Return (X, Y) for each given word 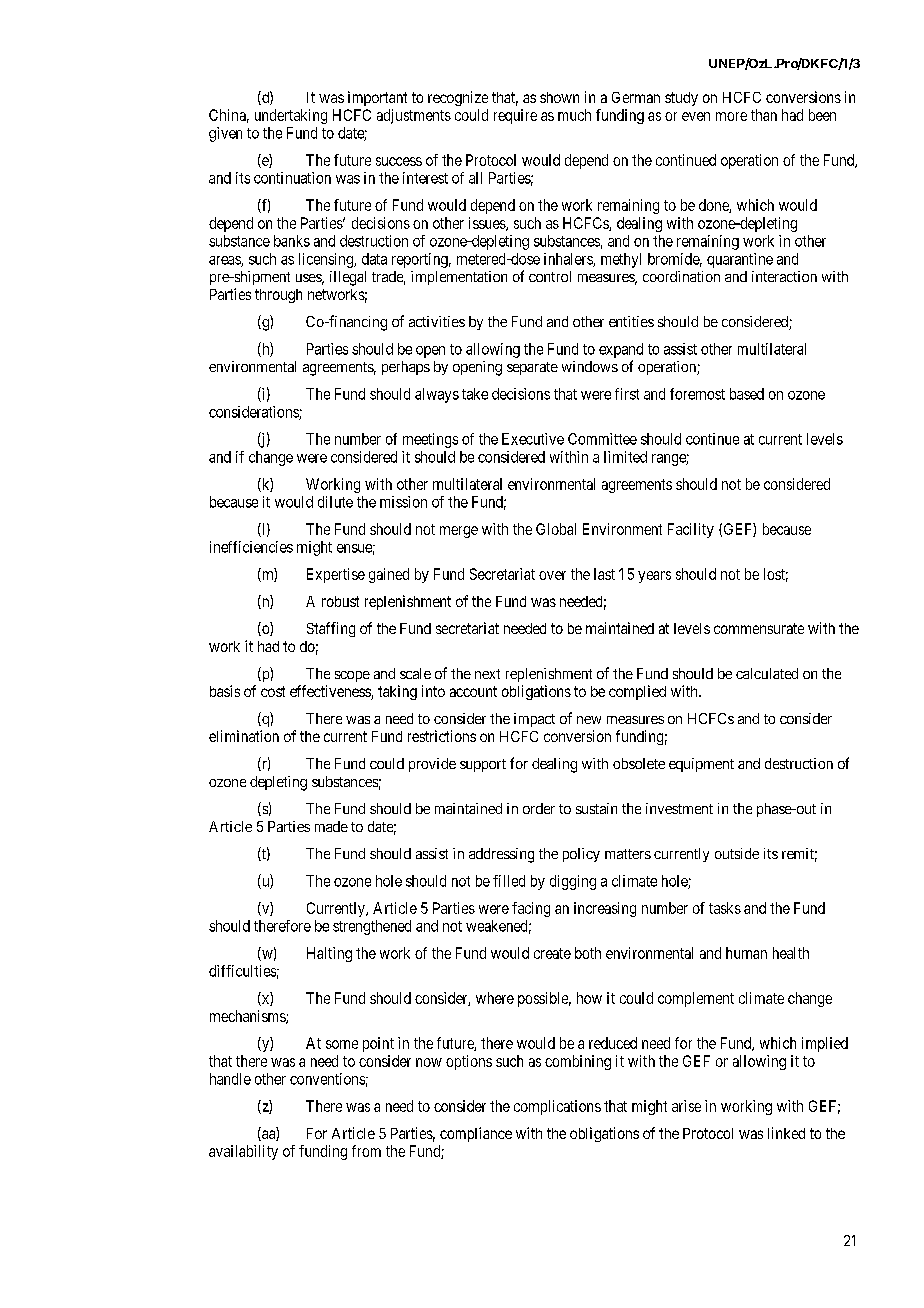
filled (509, 881)
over (552, 575)
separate (532, 368)
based (747, 394)
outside (737, 853)
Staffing (331, 629)
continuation (292, 178)
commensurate (759, 628)
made (331, 826)
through (278, 296)
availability (243, 1152)
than (764, 115)
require (515, 116)
